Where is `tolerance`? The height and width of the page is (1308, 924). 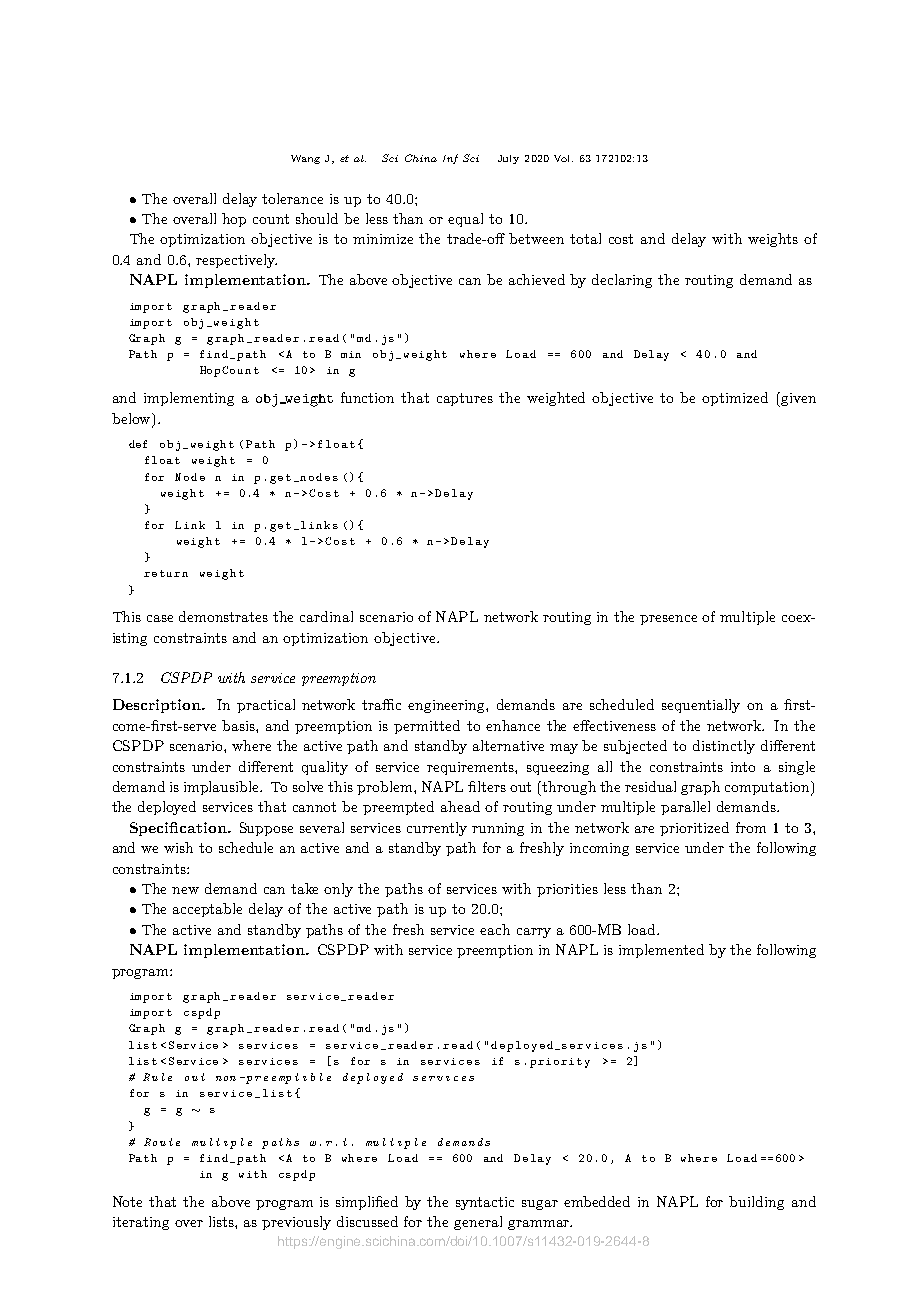
tolerance is located at coordinates (292, 198).
